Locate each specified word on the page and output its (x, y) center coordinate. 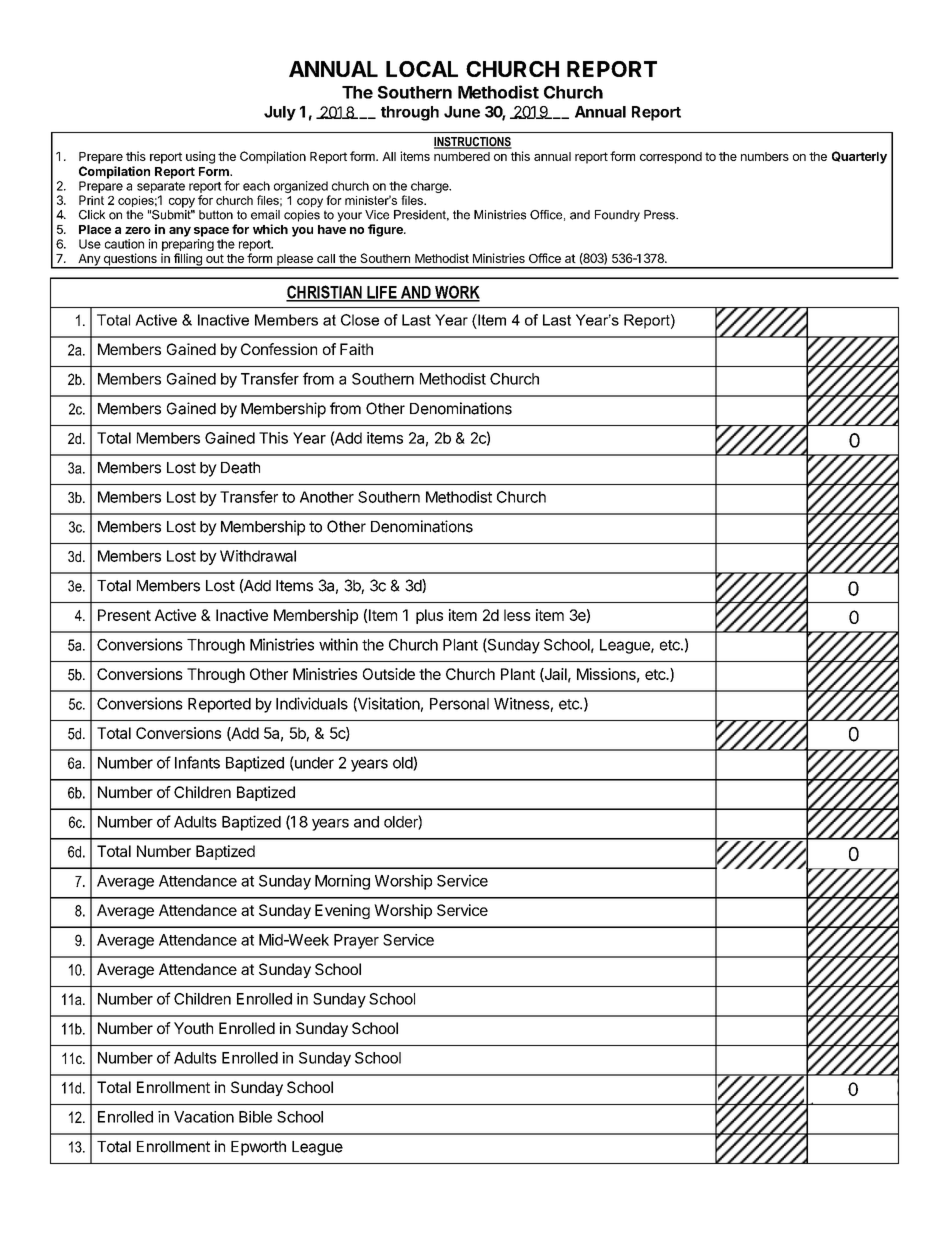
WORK (456, 293)
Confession (279, 349)
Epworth (258, 1148)
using (200, 157)
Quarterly (859, 157)
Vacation (204, 1117)
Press (660, 215)
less (517, 615)
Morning (342, 882)
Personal (459, 704)
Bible (255, 1117)
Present (124, 615)
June (462, 112)
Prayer (356, 941)
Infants (197, 762)
